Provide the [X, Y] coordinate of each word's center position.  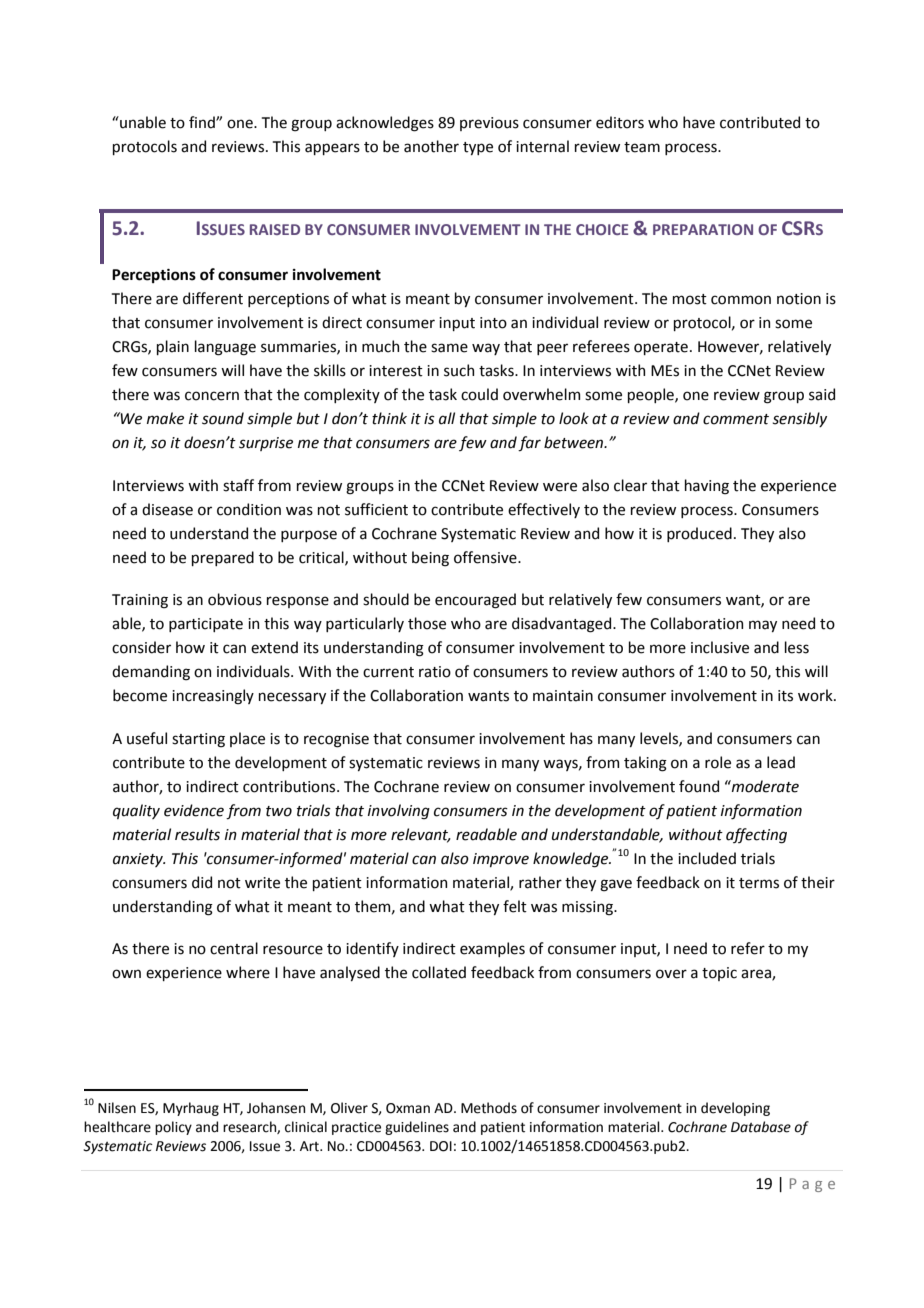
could [479, 394]
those [427, 623]
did [202, 882]
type [478, 148]
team [642, 147]
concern [212, 396]
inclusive [720, 647]
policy [173, 1128]
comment [736, 419]
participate [206, 625]
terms [759, 883]
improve [501, 860]
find [203, 122]
